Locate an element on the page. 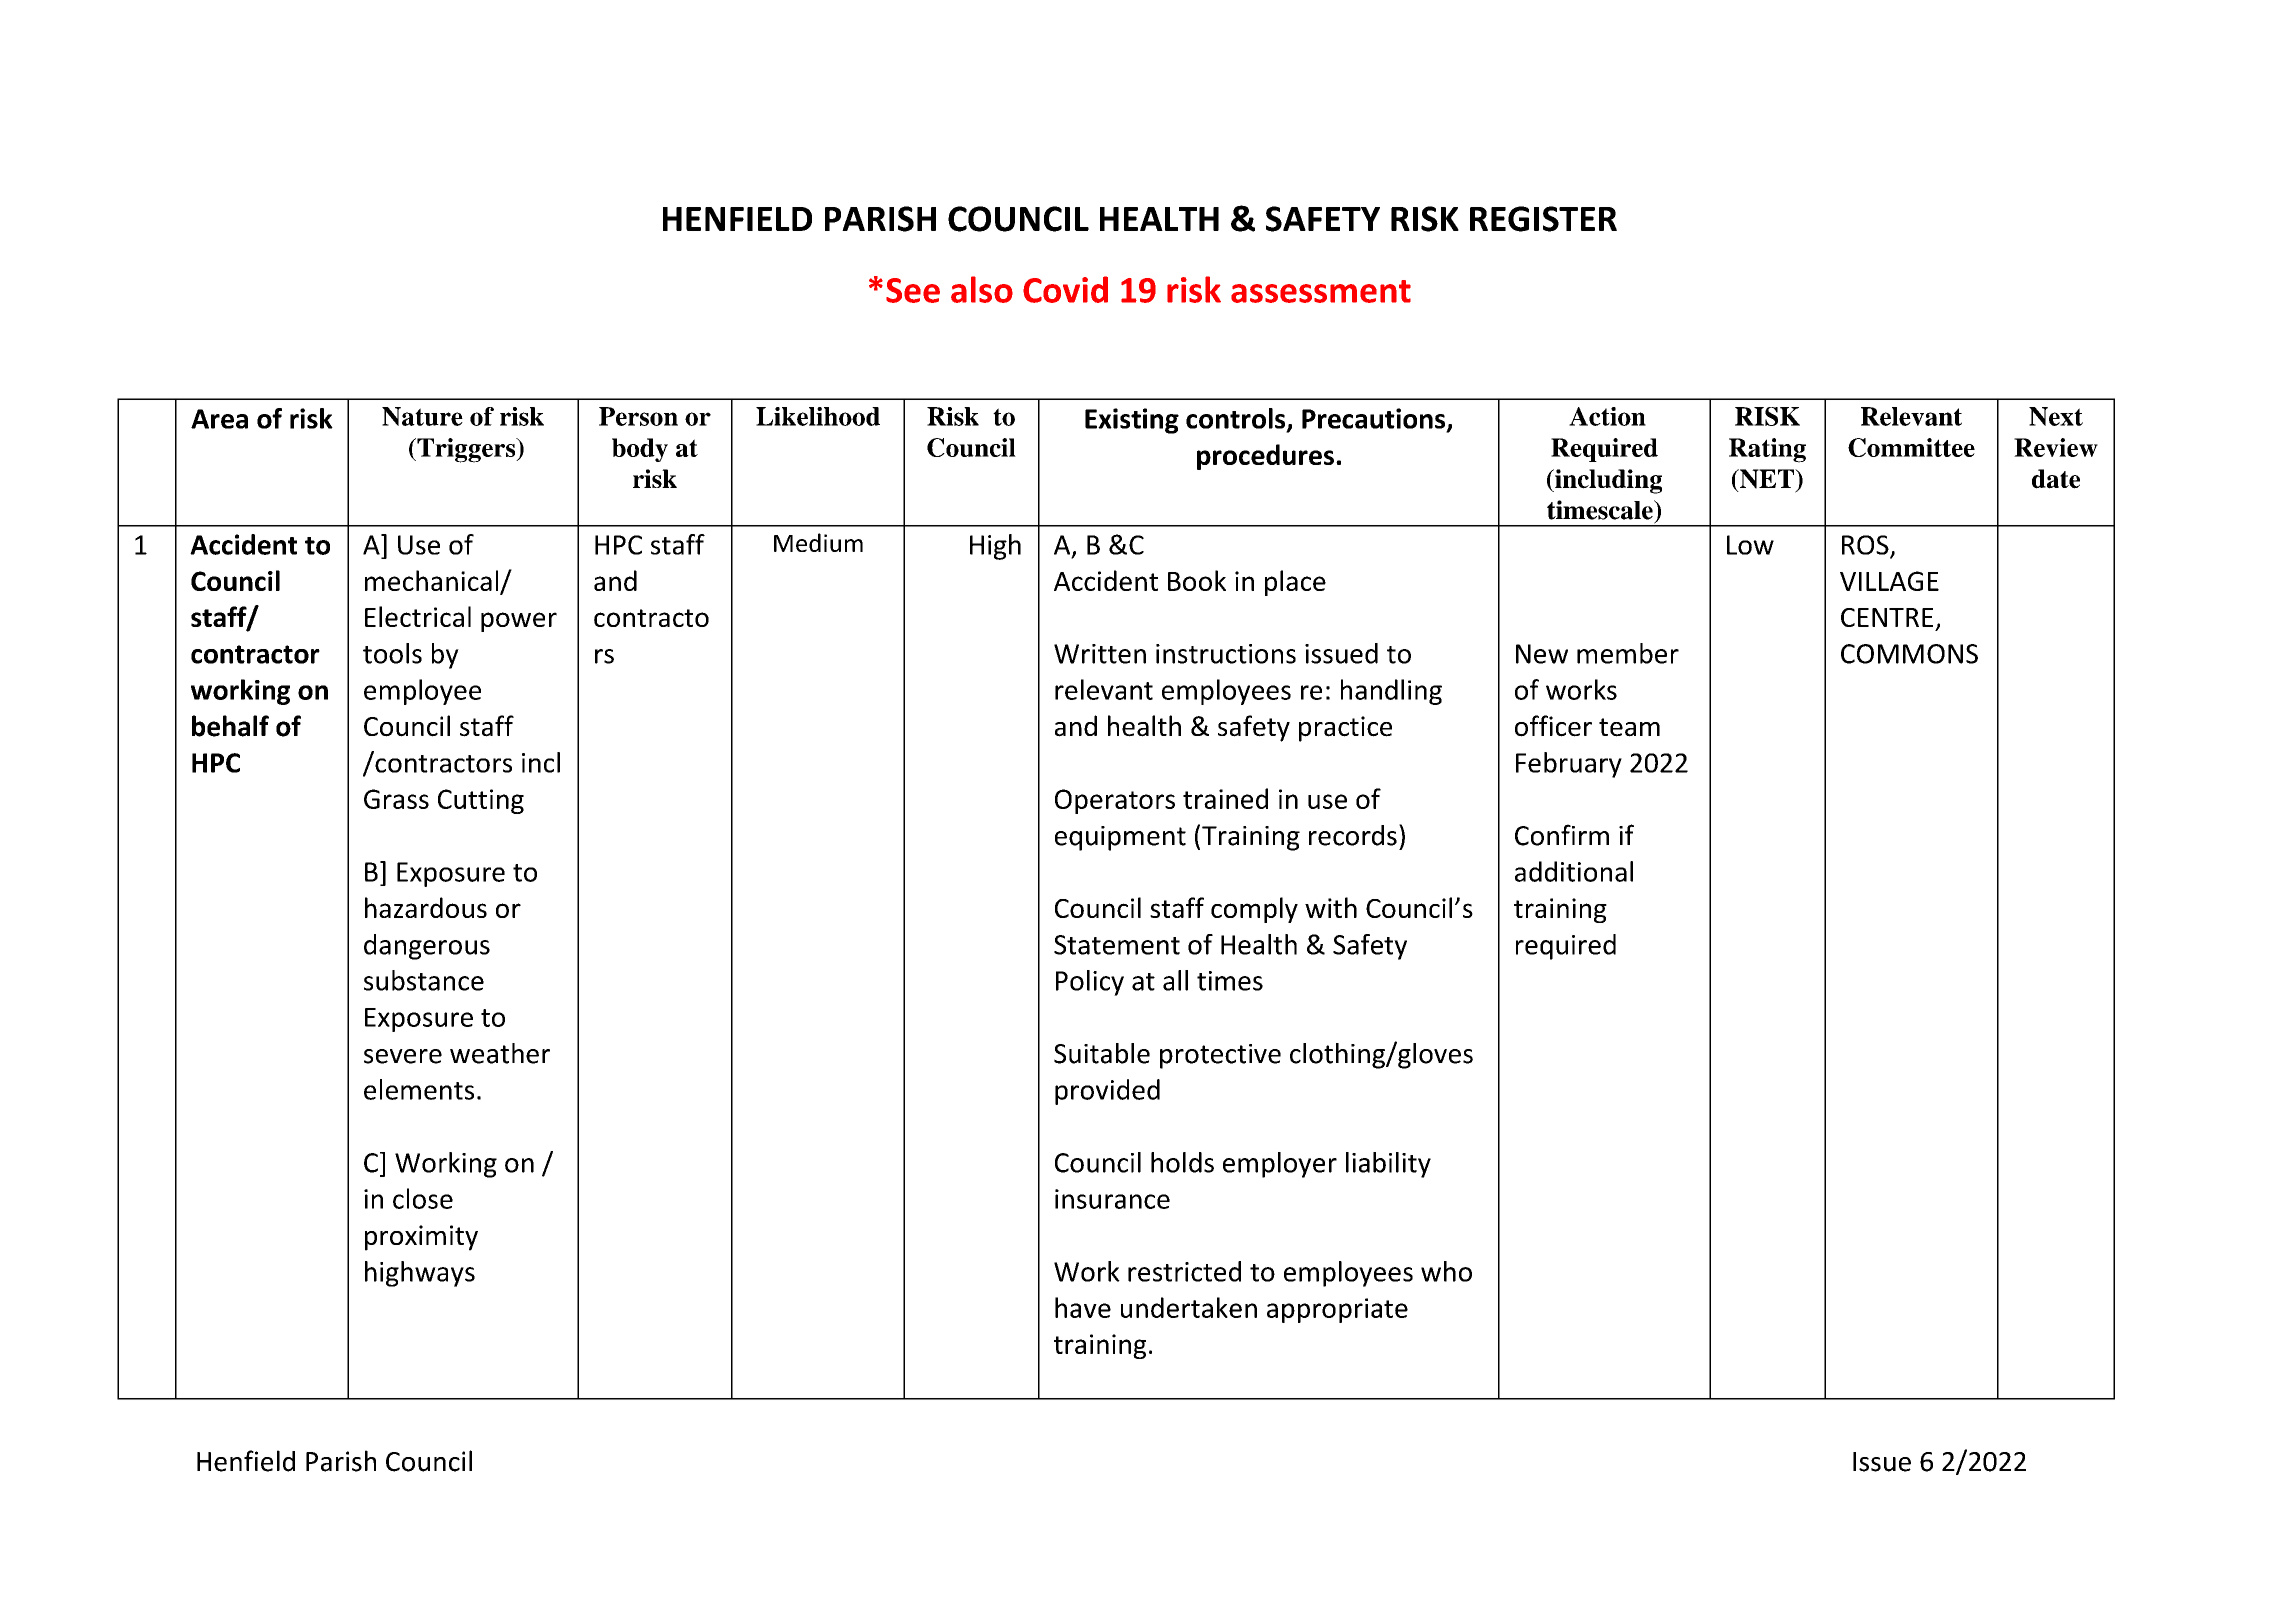 Image resolution: width=2278 pixels, height=1611 pixels. See is located at coordinates (913, 290).
